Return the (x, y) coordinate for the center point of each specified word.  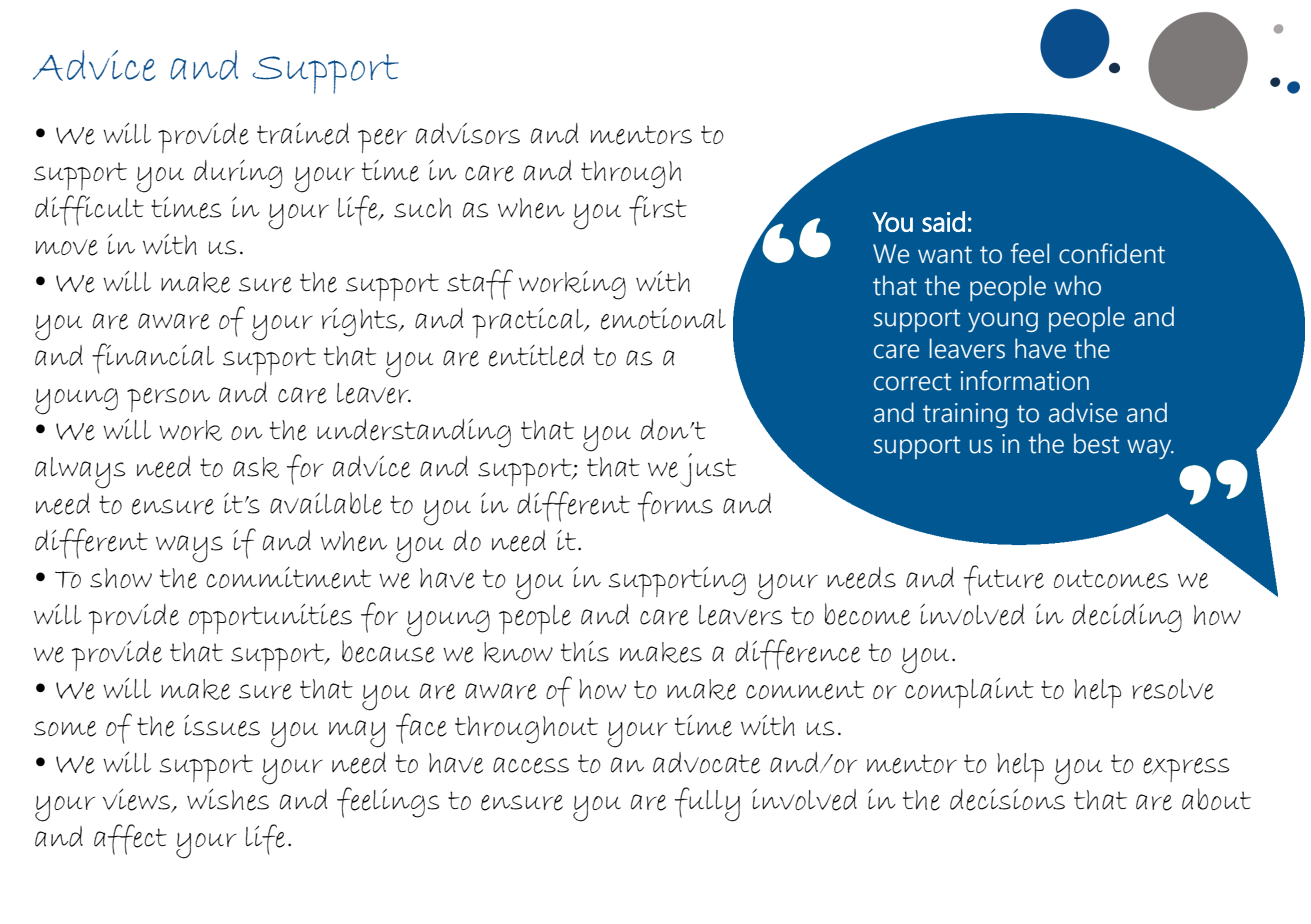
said (943, 221)
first (658, 210)
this (585, 651)
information (1025, 380)
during (238, 174)
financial (153, 358)
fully (707, 804)
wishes (228, 800)
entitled (536, 356)
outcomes (1111, 579)
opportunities (270, 619)
